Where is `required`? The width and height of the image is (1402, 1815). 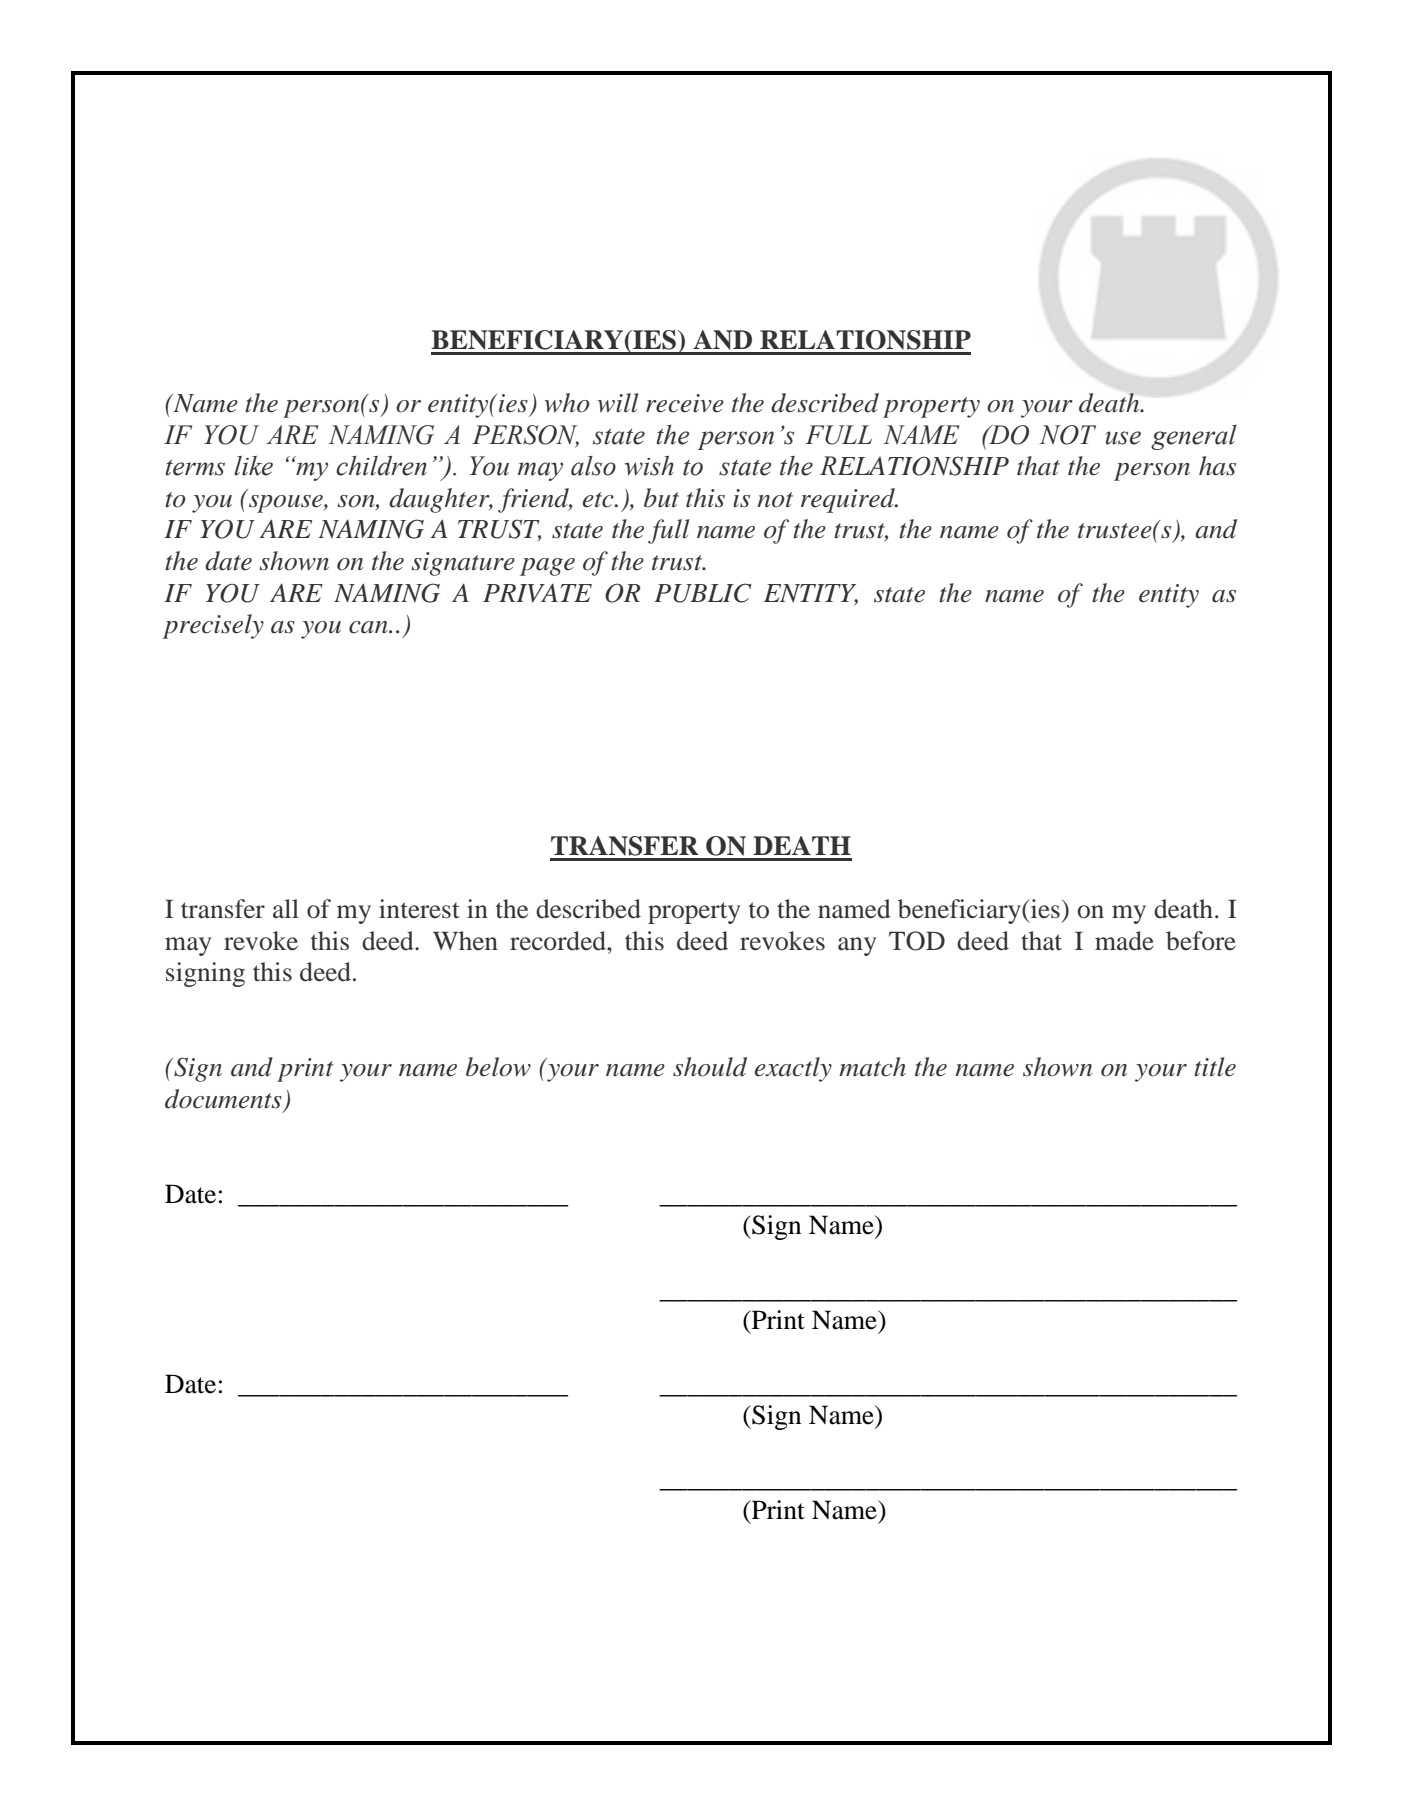 required is located at coordinates (849, 500).
